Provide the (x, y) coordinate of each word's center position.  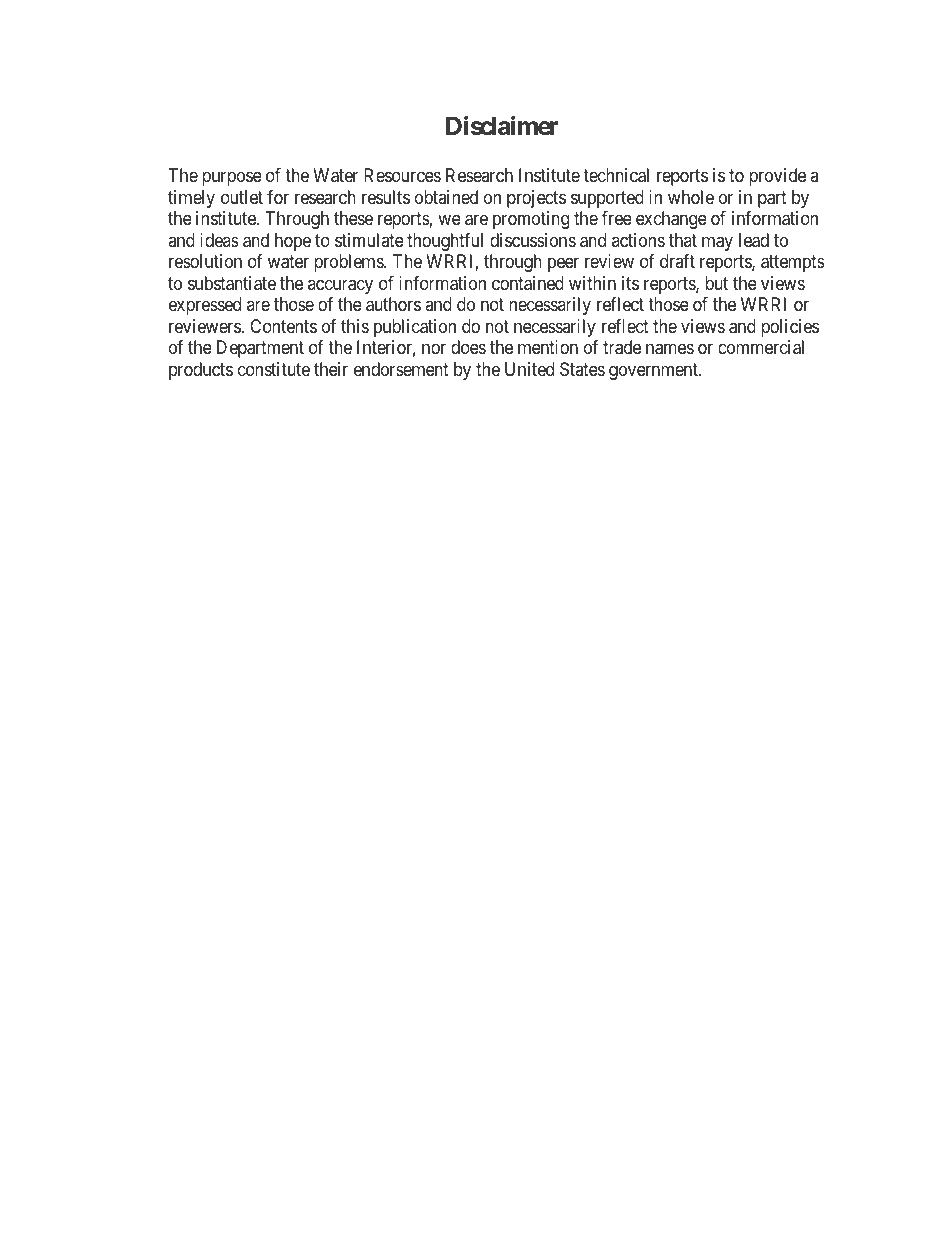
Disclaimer (502, 126)
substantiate (232, 283)
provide (777, 177)
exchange (671, 220)
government (654, 371)
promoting (531, 220)
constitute (274, 369)
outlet (242, 197)
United (529, 369)
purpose (232, 179)
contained (528, 283)
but (716, 283)
